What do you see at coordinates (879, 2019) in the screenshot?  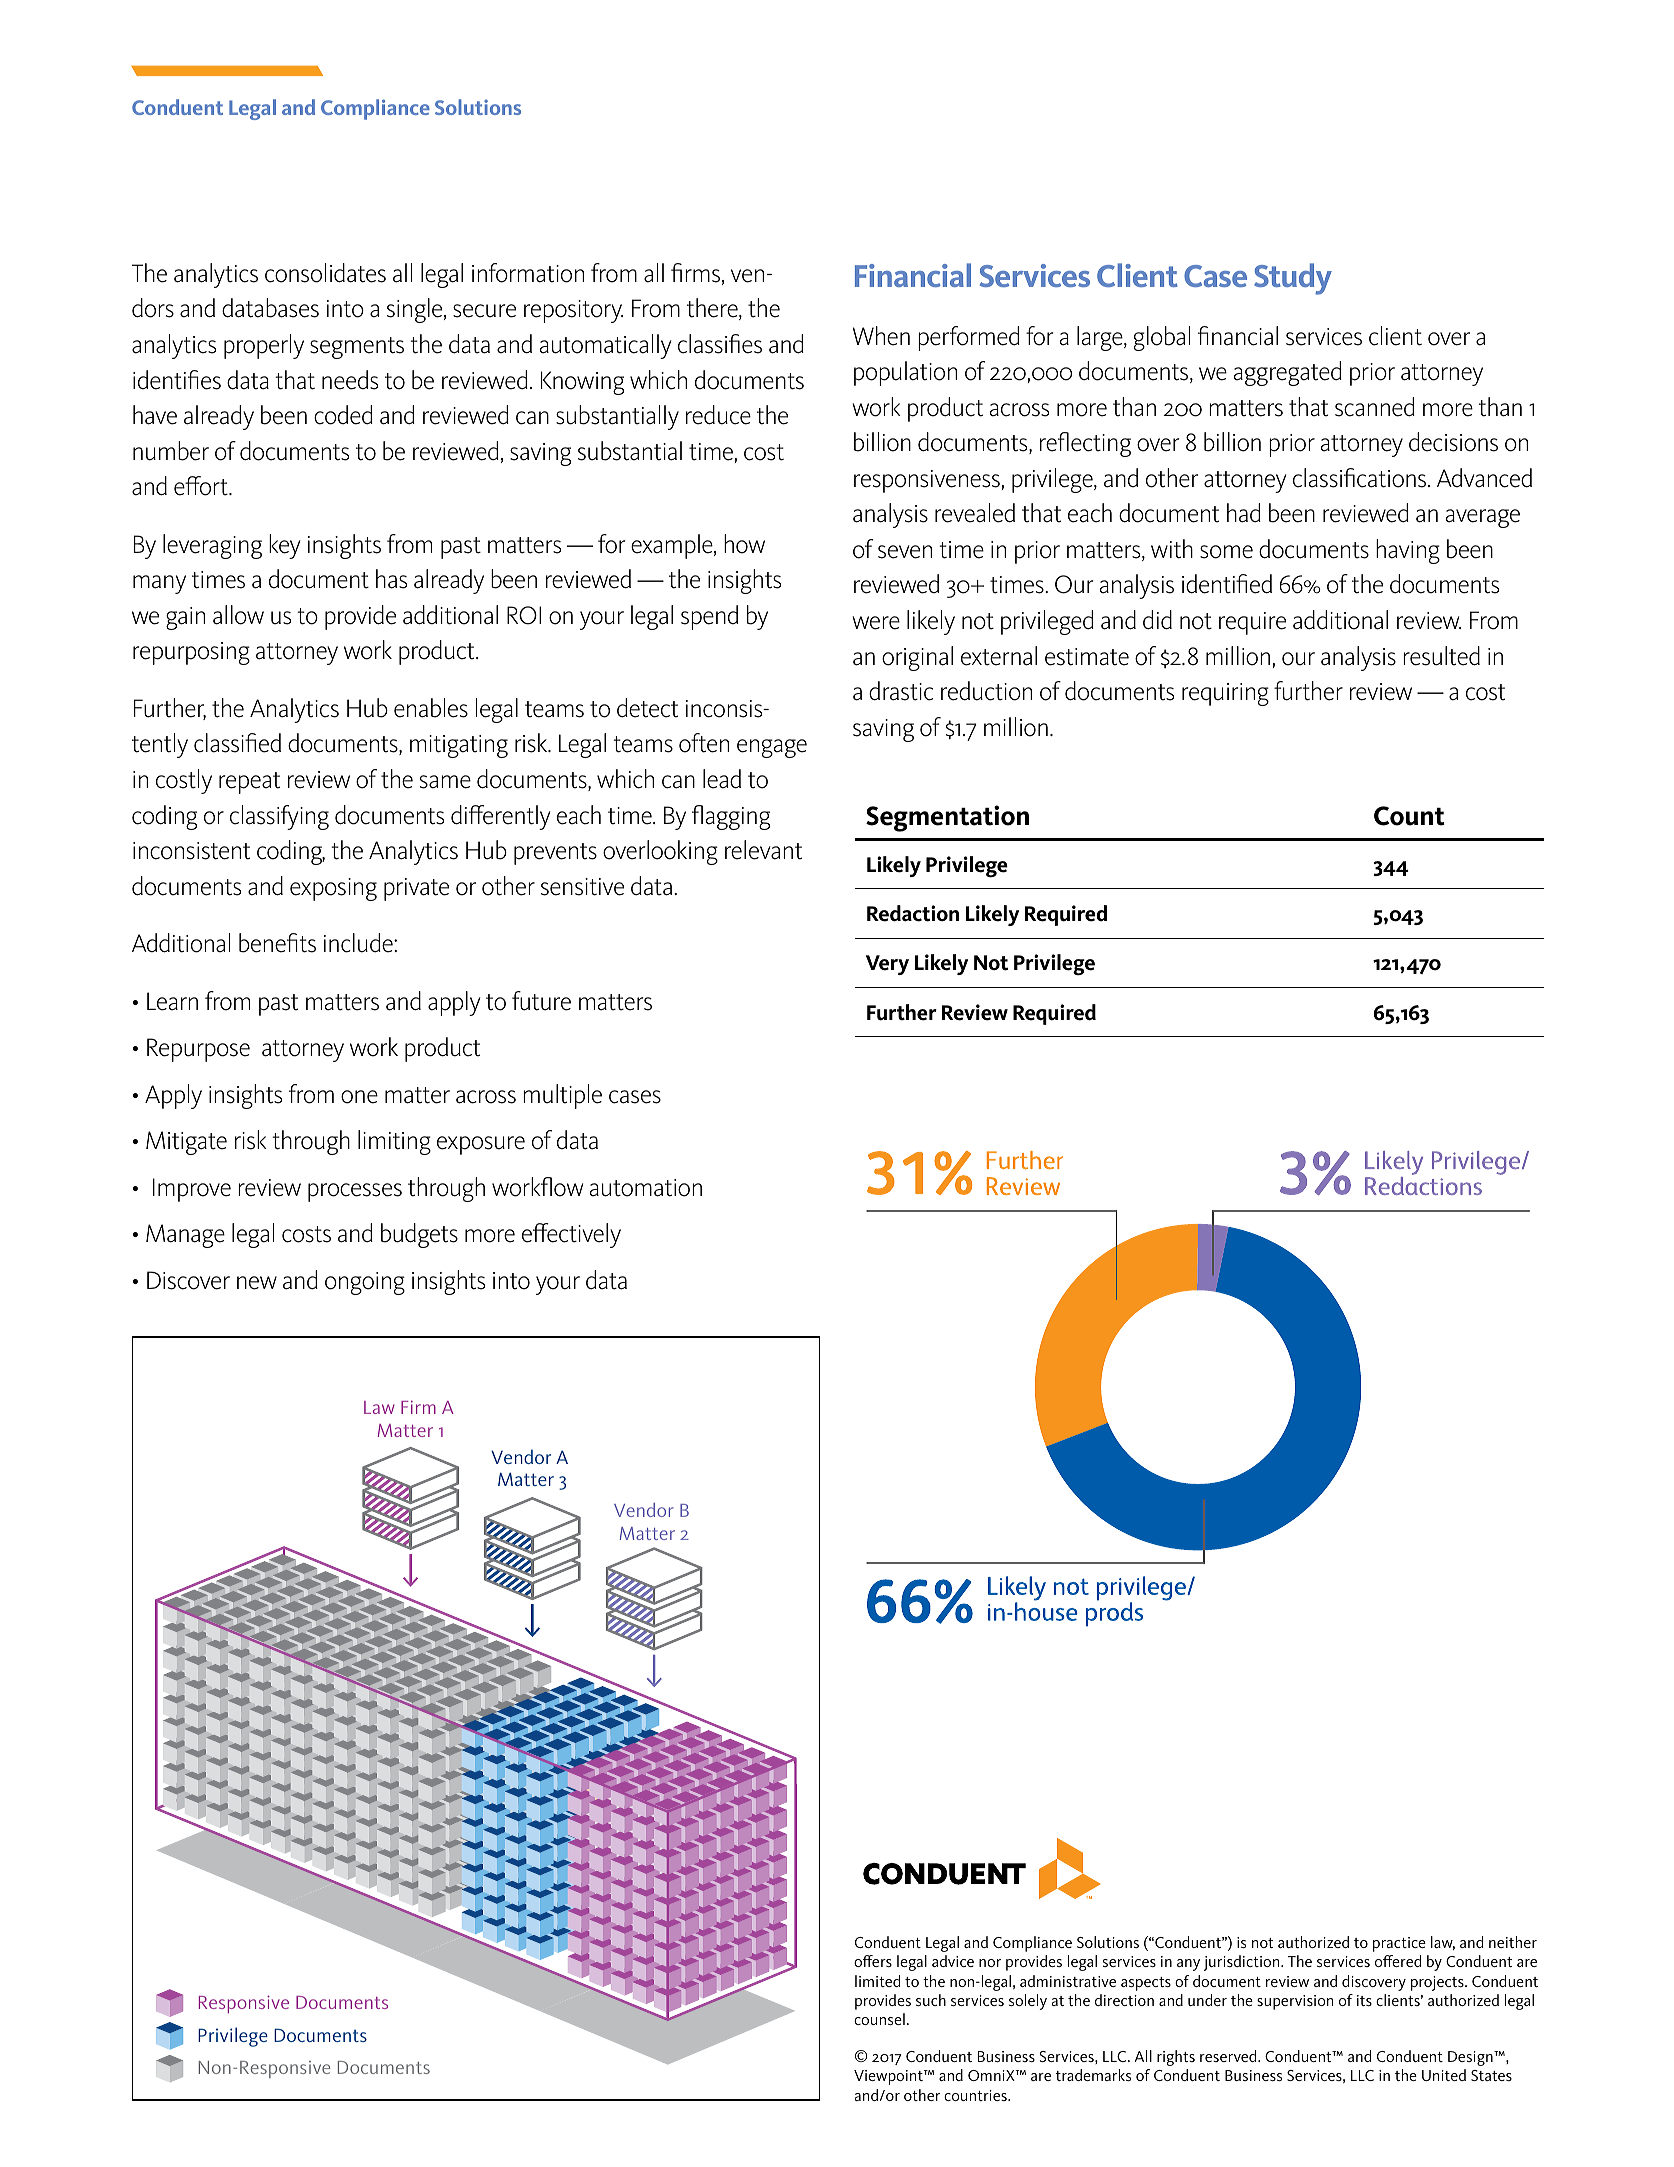 I see `counsel` at bounding box center [879, 2019].
